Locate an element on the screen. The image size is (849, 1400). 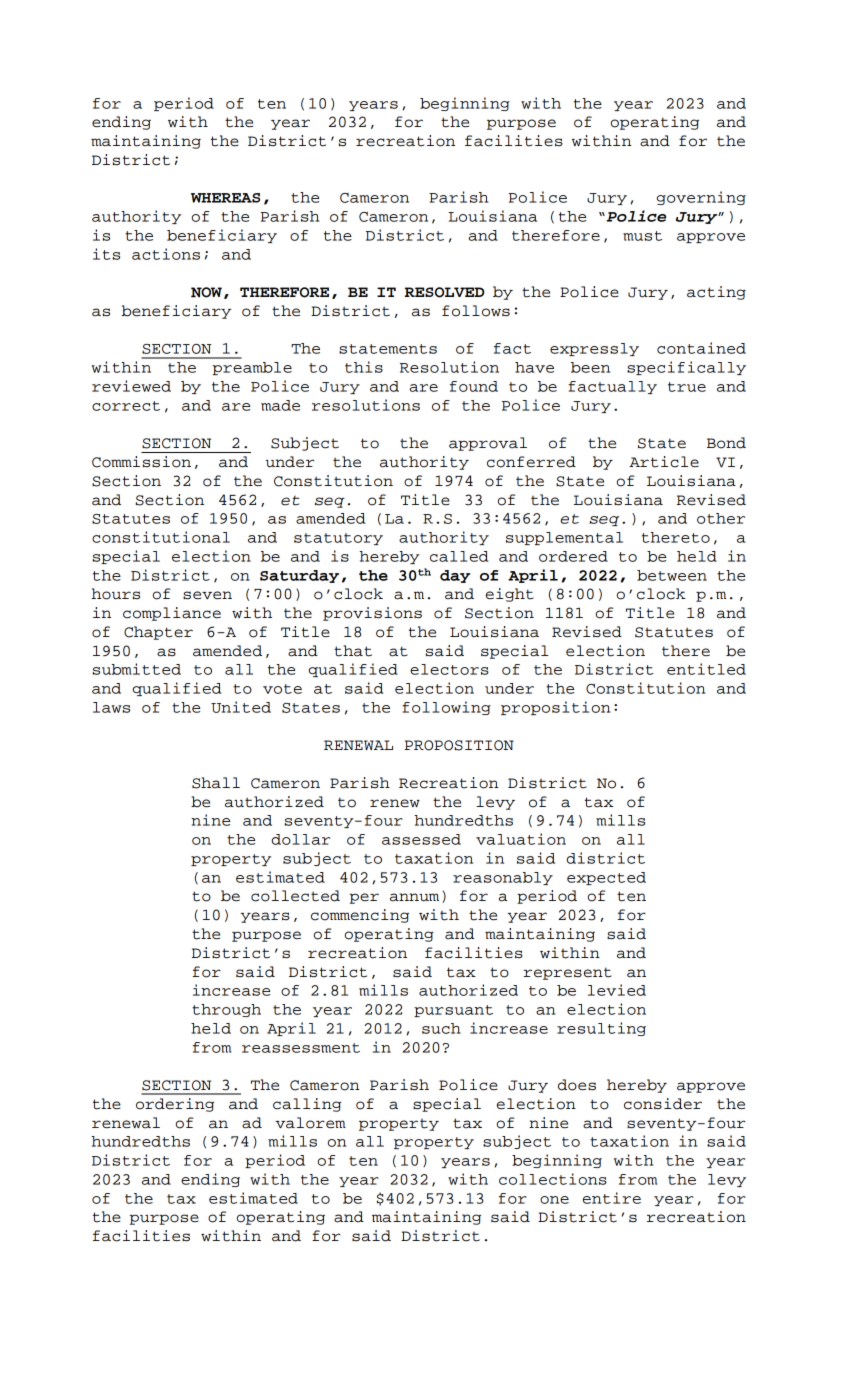
RESOLVED is located at coordinates (444, 292).
